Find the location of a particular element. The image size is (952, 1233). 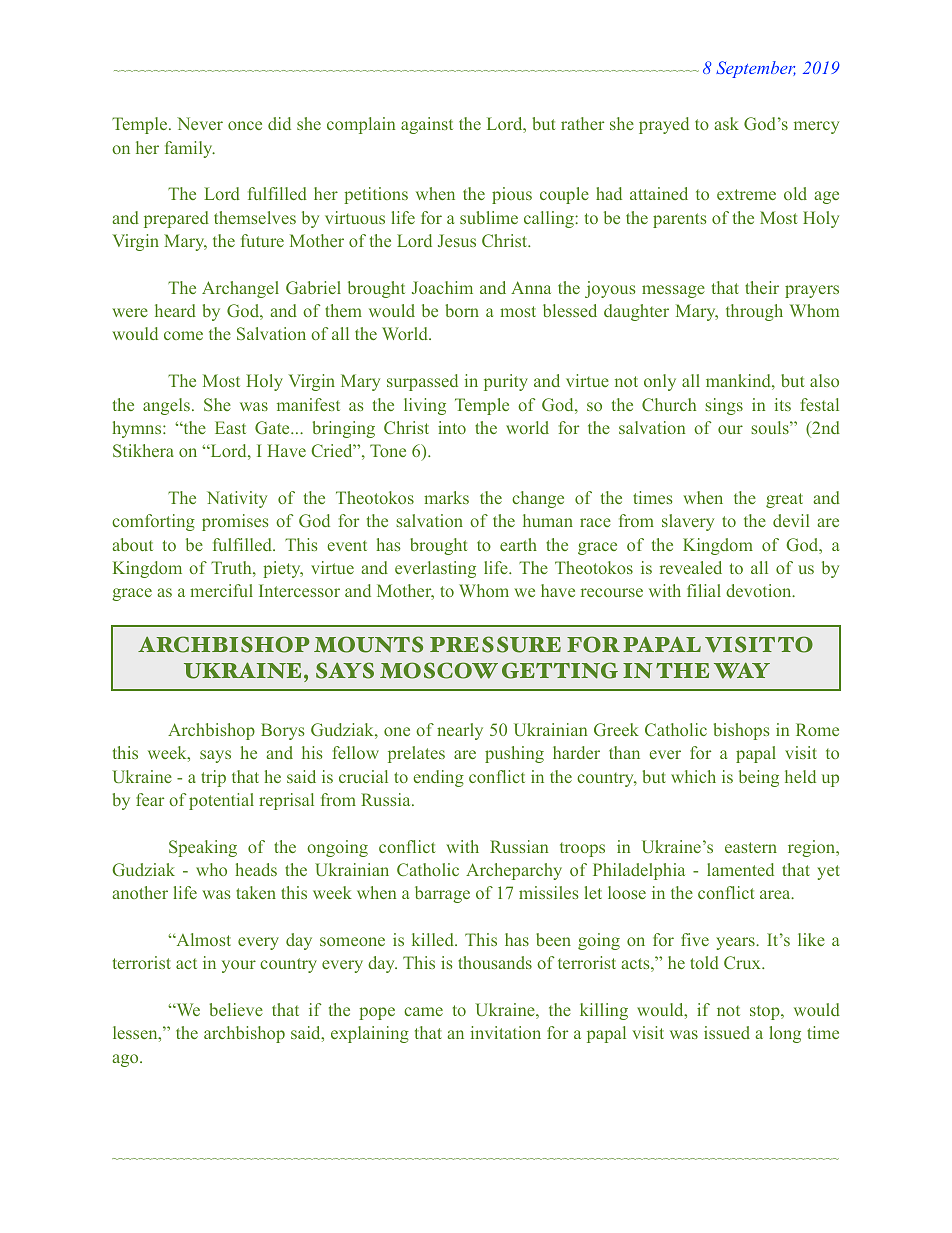

come is located at coordinates (183, 335).
